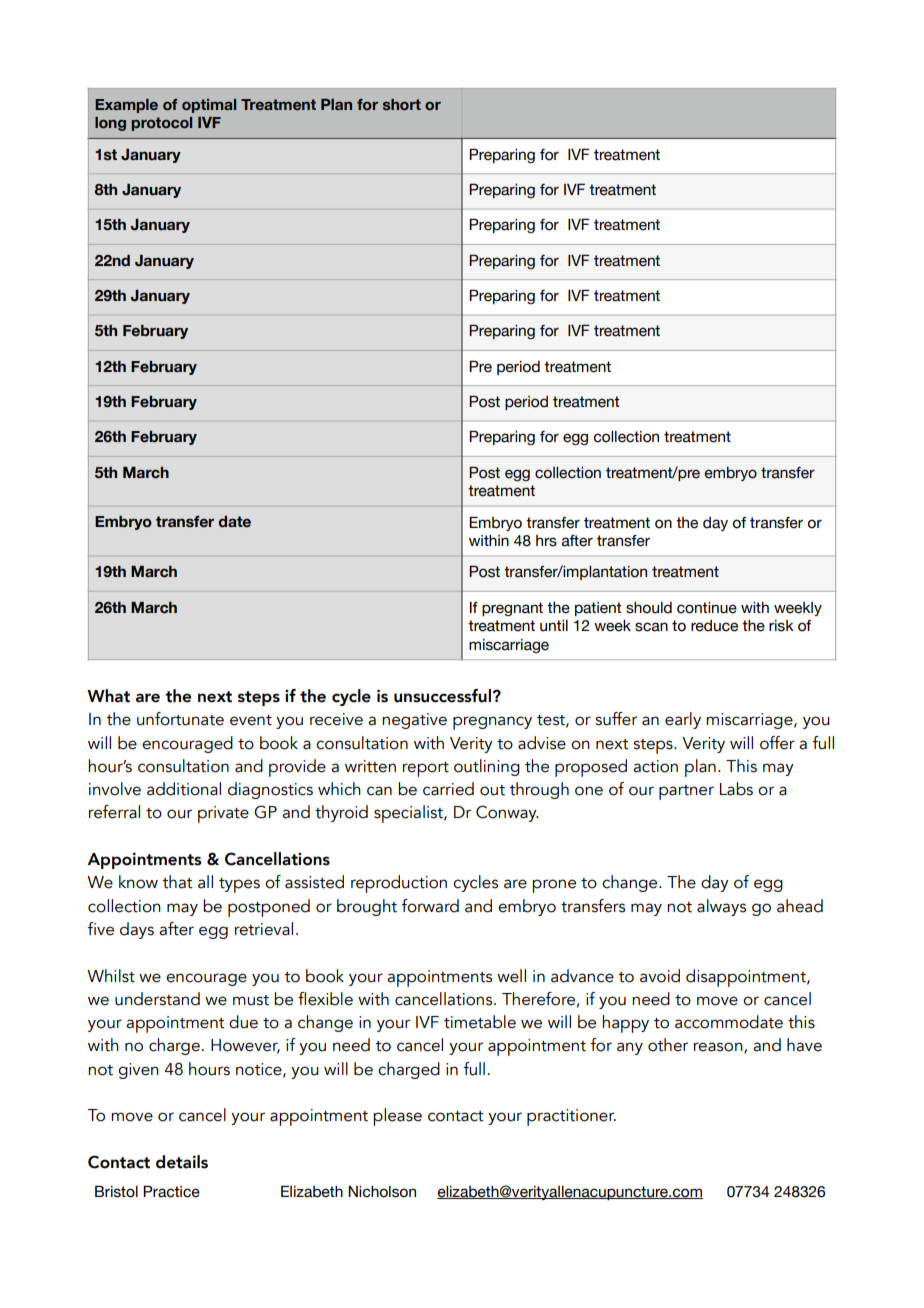 This image has width=924, height=1308. I want to click on protocol, so click(162, 124).
